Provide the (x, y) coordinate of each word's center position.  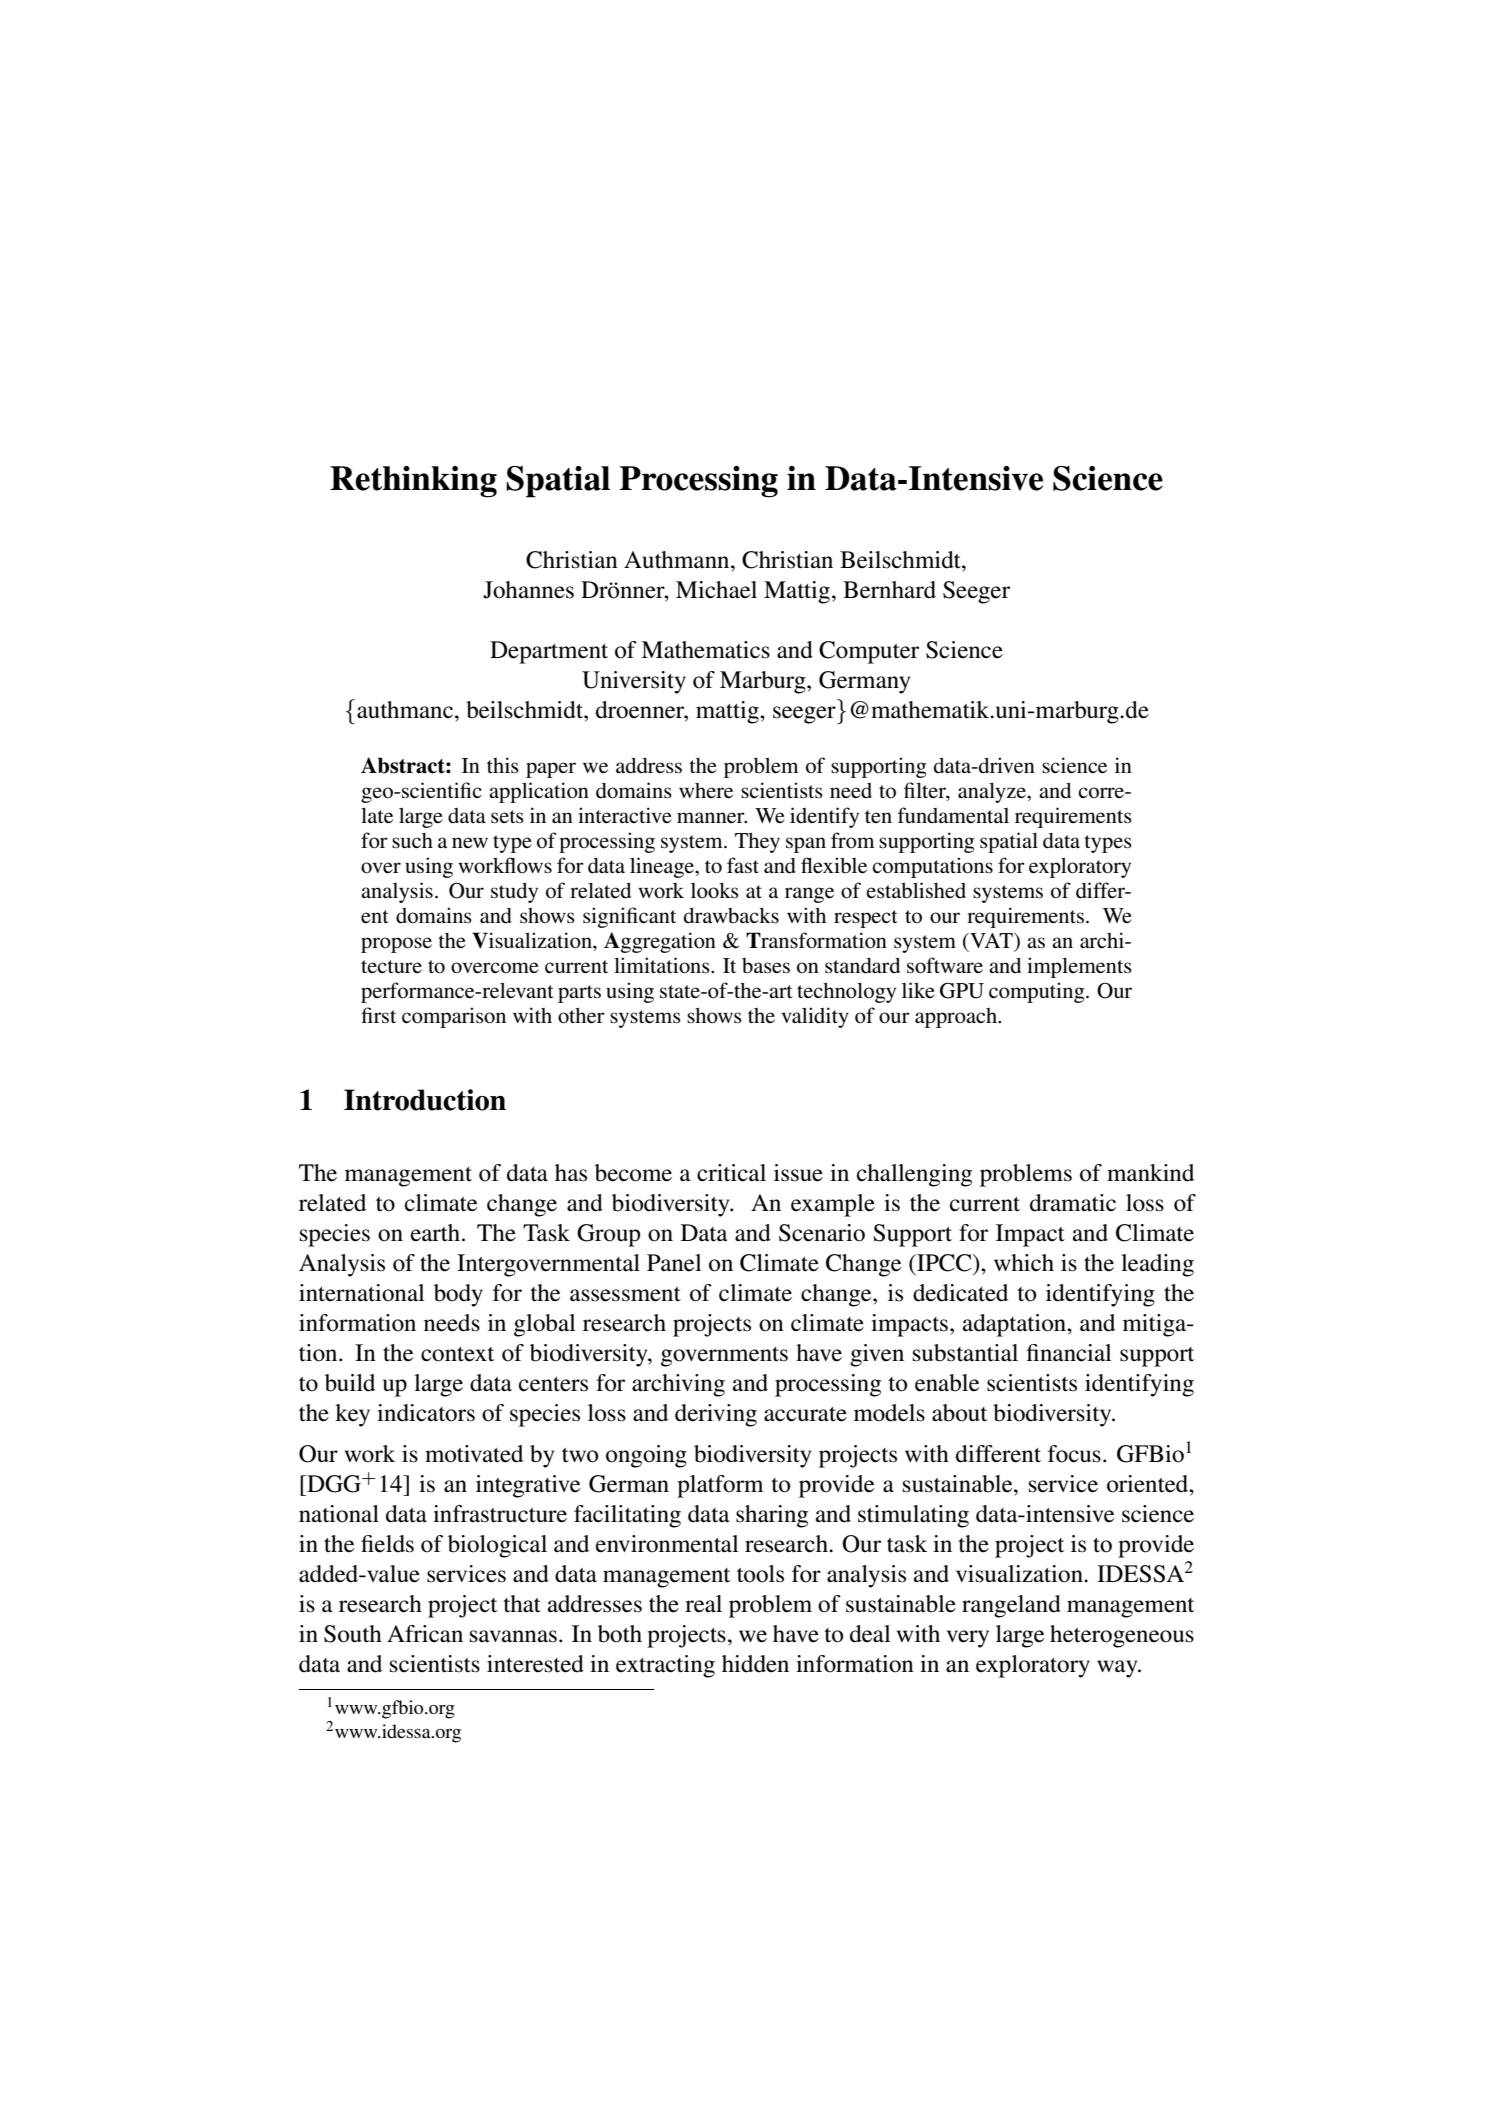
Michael (716, 590)
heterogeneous (1122, 1636)
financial (1069, 1353)
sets (507, 817)
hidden (755, 1664)
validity (815, 1017)
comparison (454, 1017)
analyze (993, 792)
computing (1038, 992)
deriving (716, 1415)
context (457, 1354)
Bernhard (889, 590)
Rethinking (413, 482)
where (706, 791)
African (425, 1634)
